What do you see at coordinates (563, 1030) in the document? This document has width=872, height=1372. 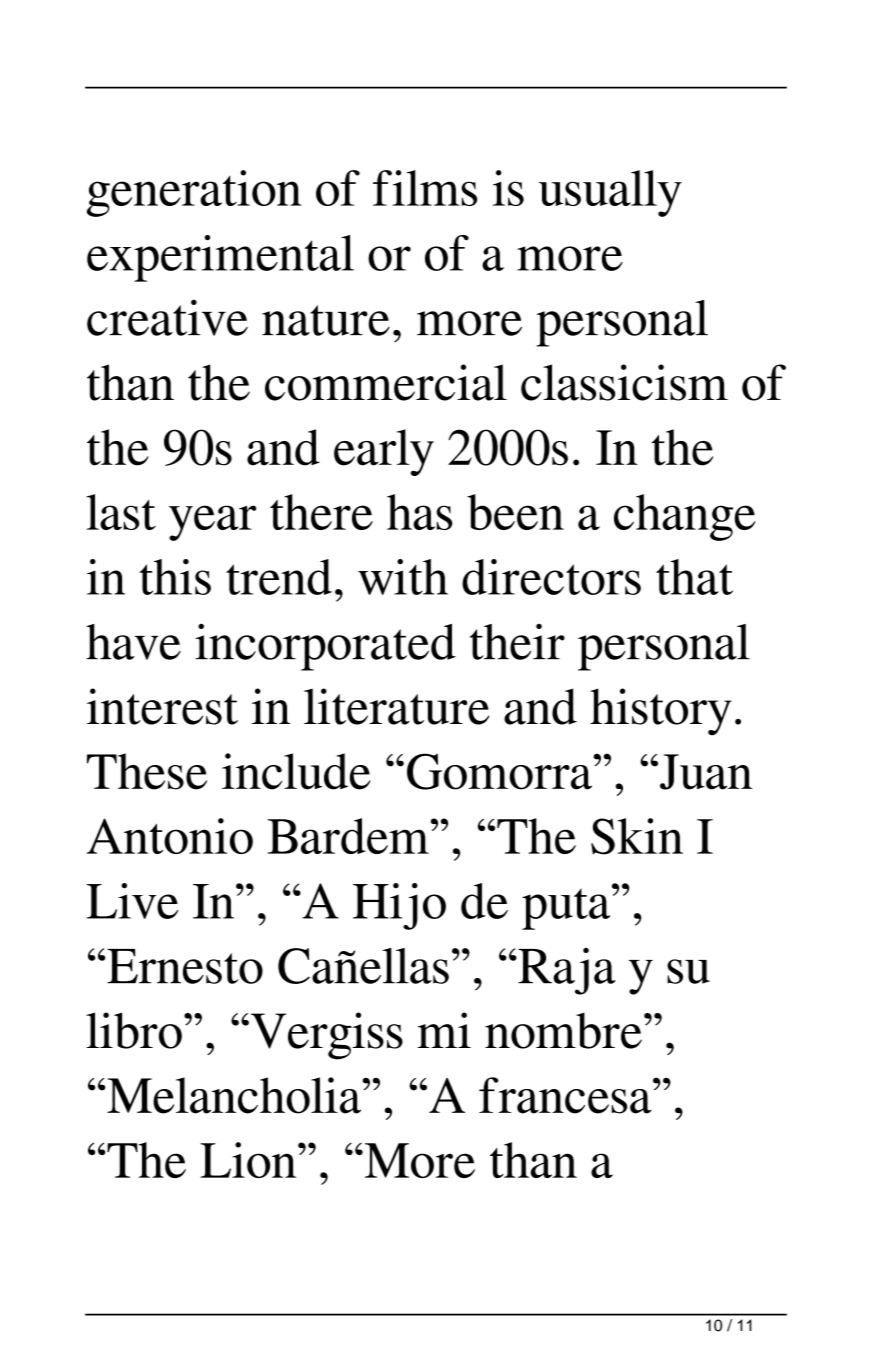 I see `nombre` at bounding box center [563, 1030].
